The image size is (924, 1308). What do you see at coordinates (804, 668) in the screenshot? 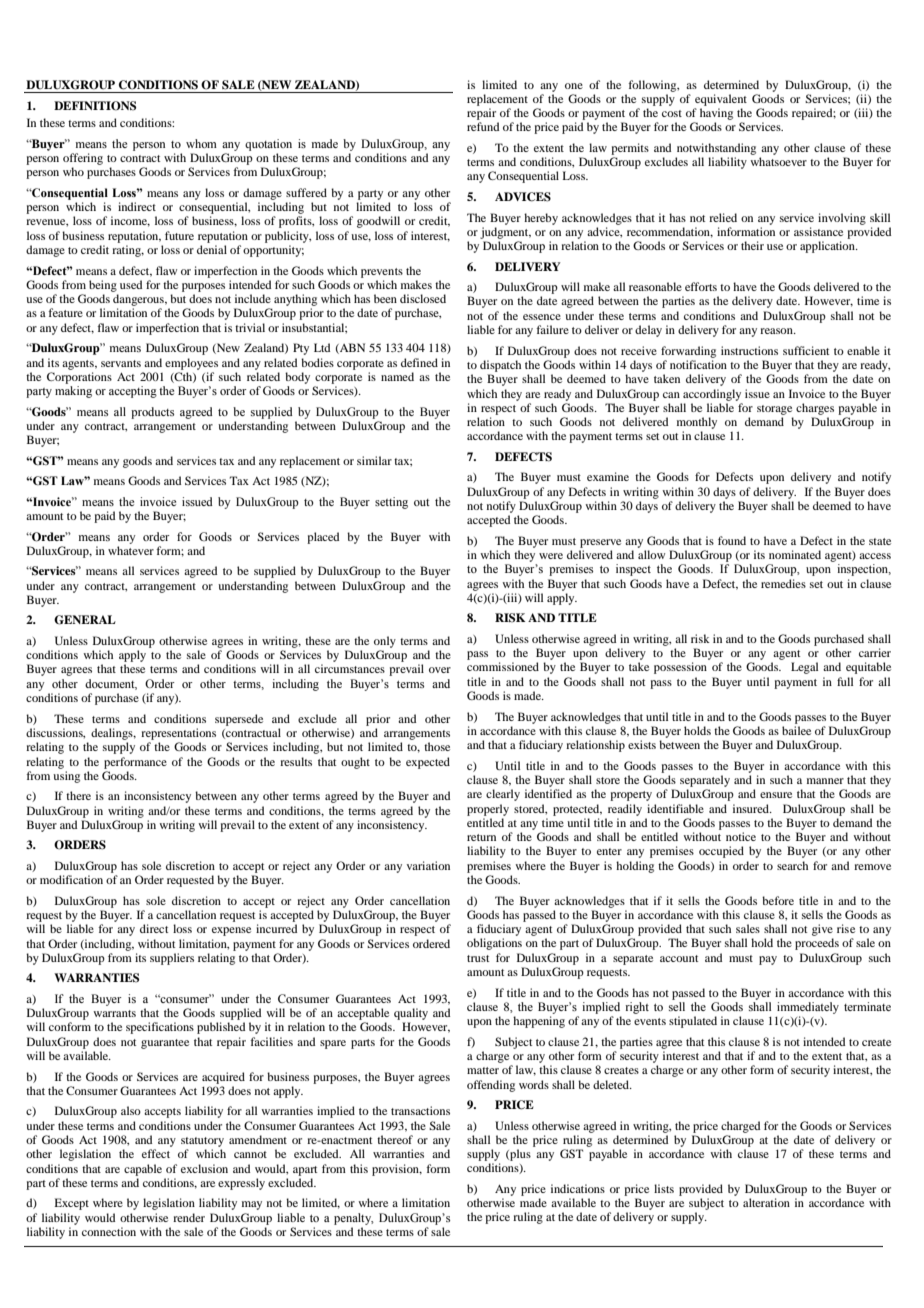
I see `Legal` at bounding box center [804, 668].
